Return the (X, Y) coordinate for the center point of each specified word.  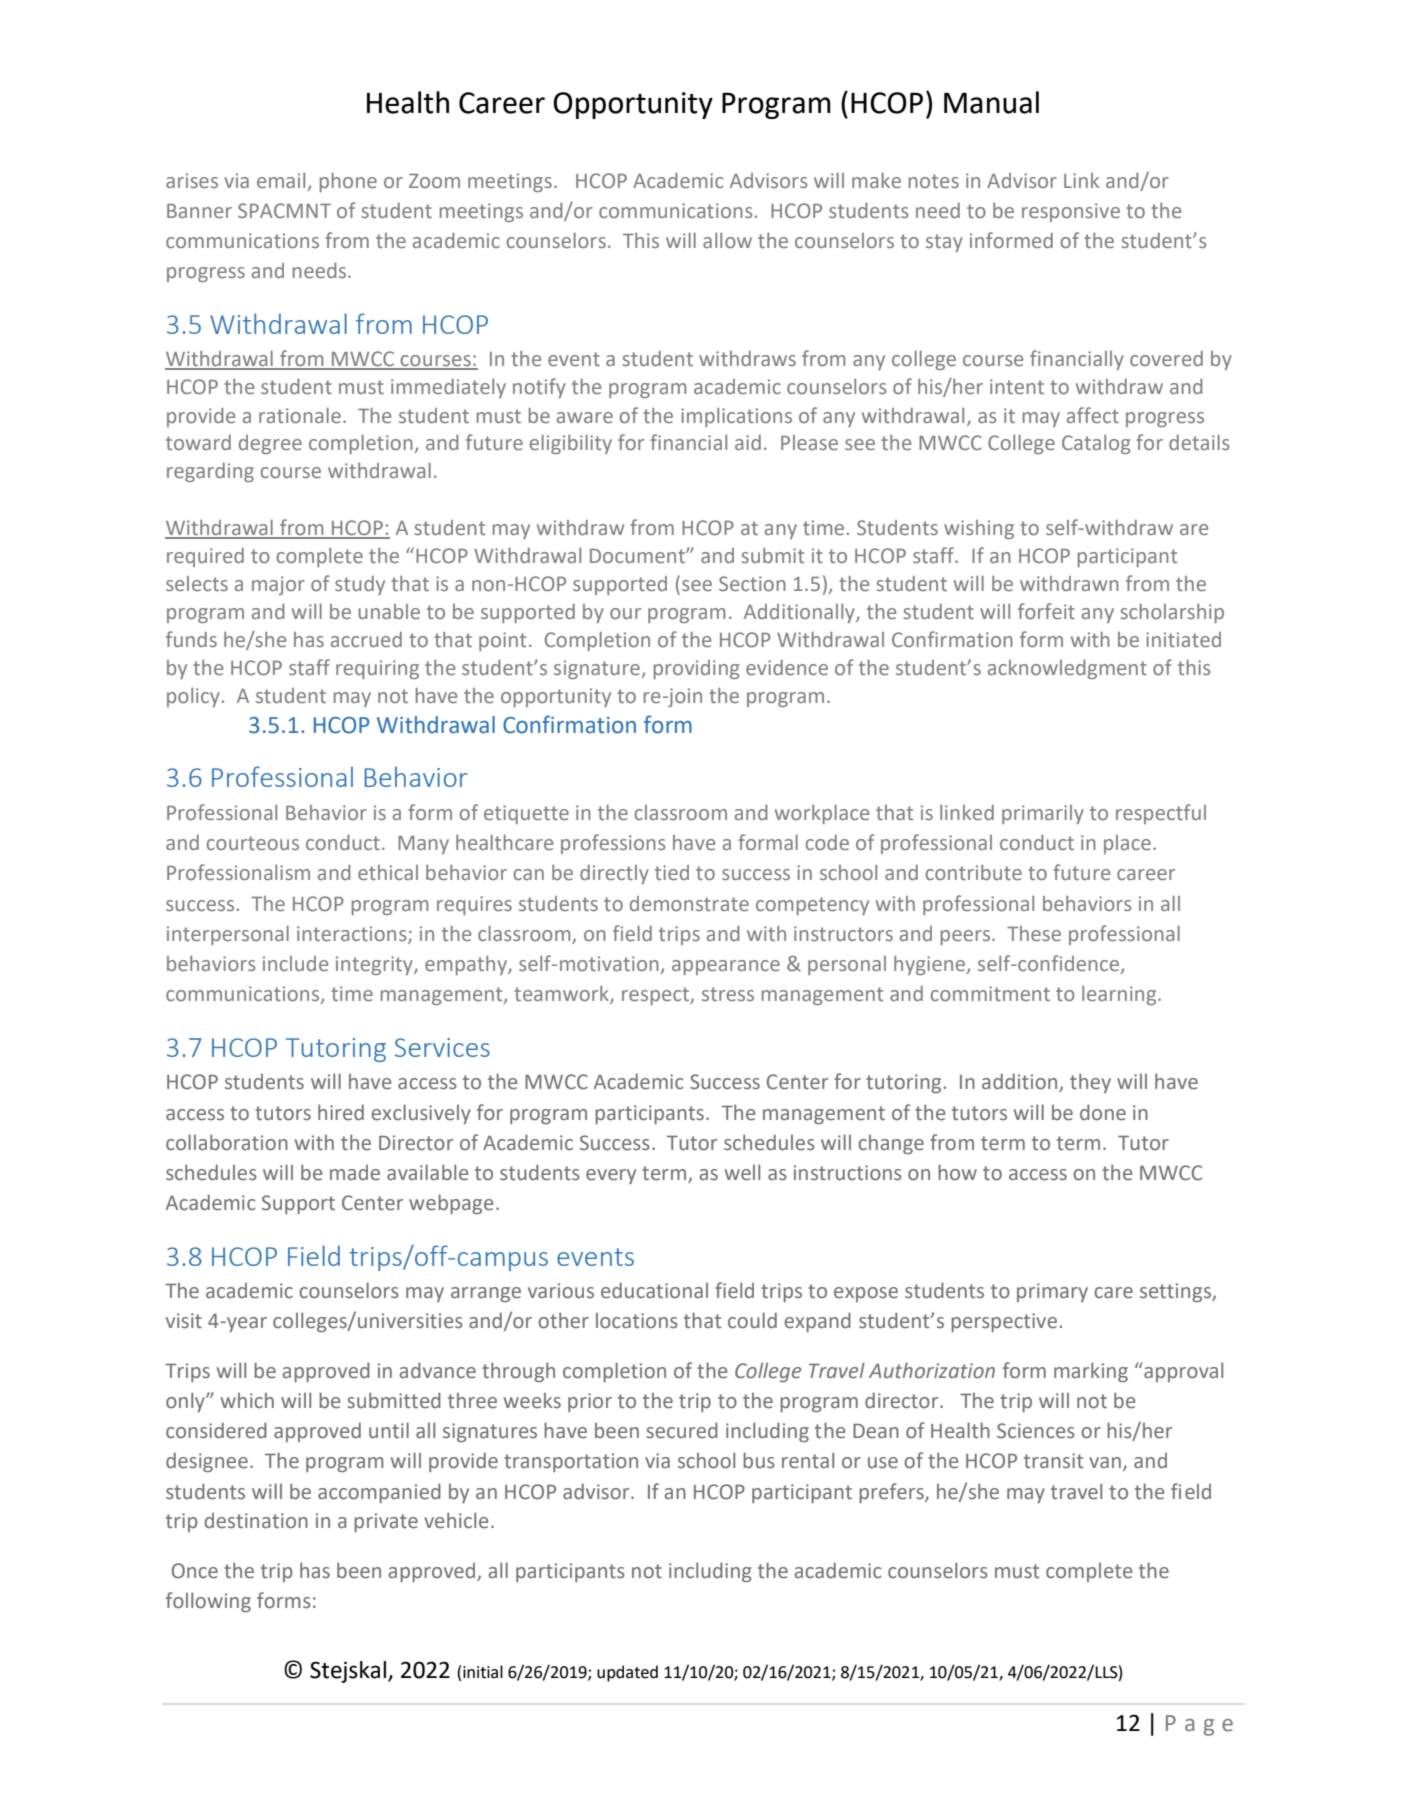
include (295, 963)
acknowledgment (1067, 669)
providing (696, 669)
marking (1091, 1372)
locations (637, 1321)
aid (748, 442)
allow (727, 240)
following (208, 1602)
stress (728, 994)
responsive (1071, 212)
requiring (377, 669)
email (281, 180)
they (1090, 1083)
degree (270, 444)
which (247, 1401)
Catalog (1096, 444)
